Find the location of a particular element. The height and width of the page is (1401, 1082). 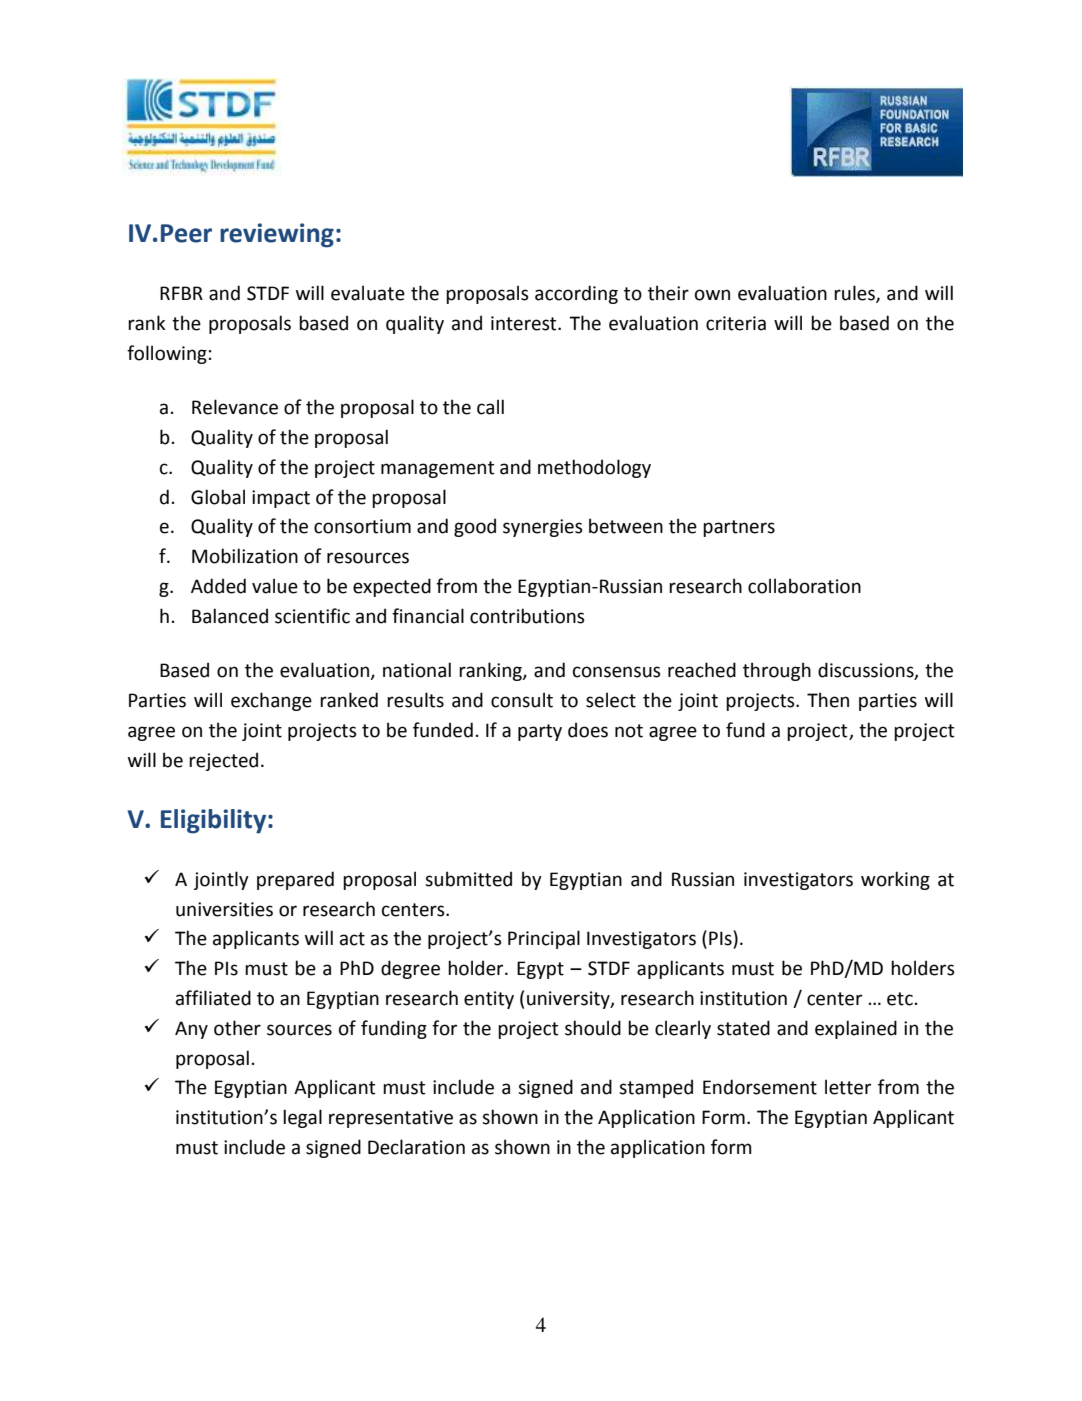

reviewing is located at coordinates (277, 235).
